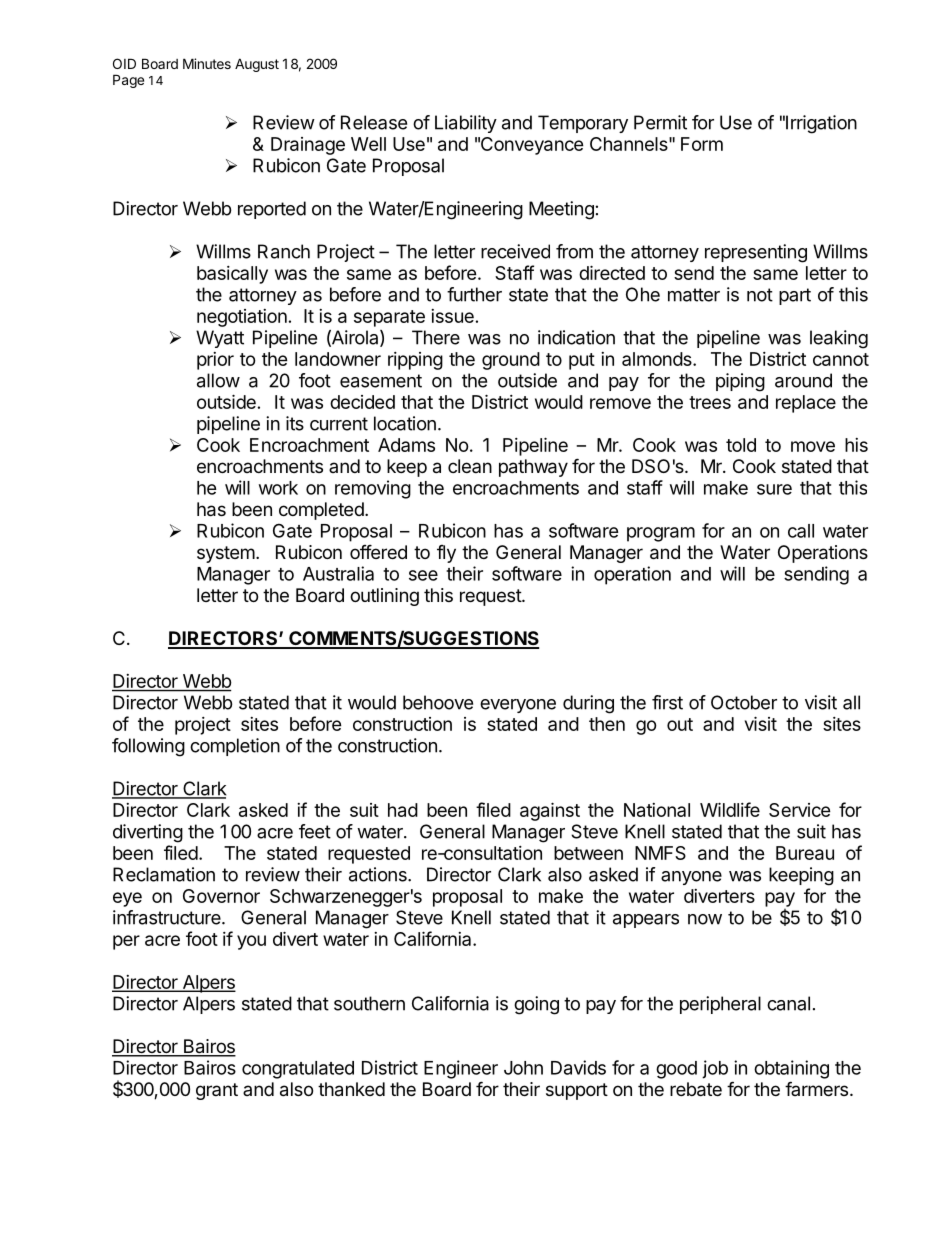  I want to click on Liability, so click(466, 124).
